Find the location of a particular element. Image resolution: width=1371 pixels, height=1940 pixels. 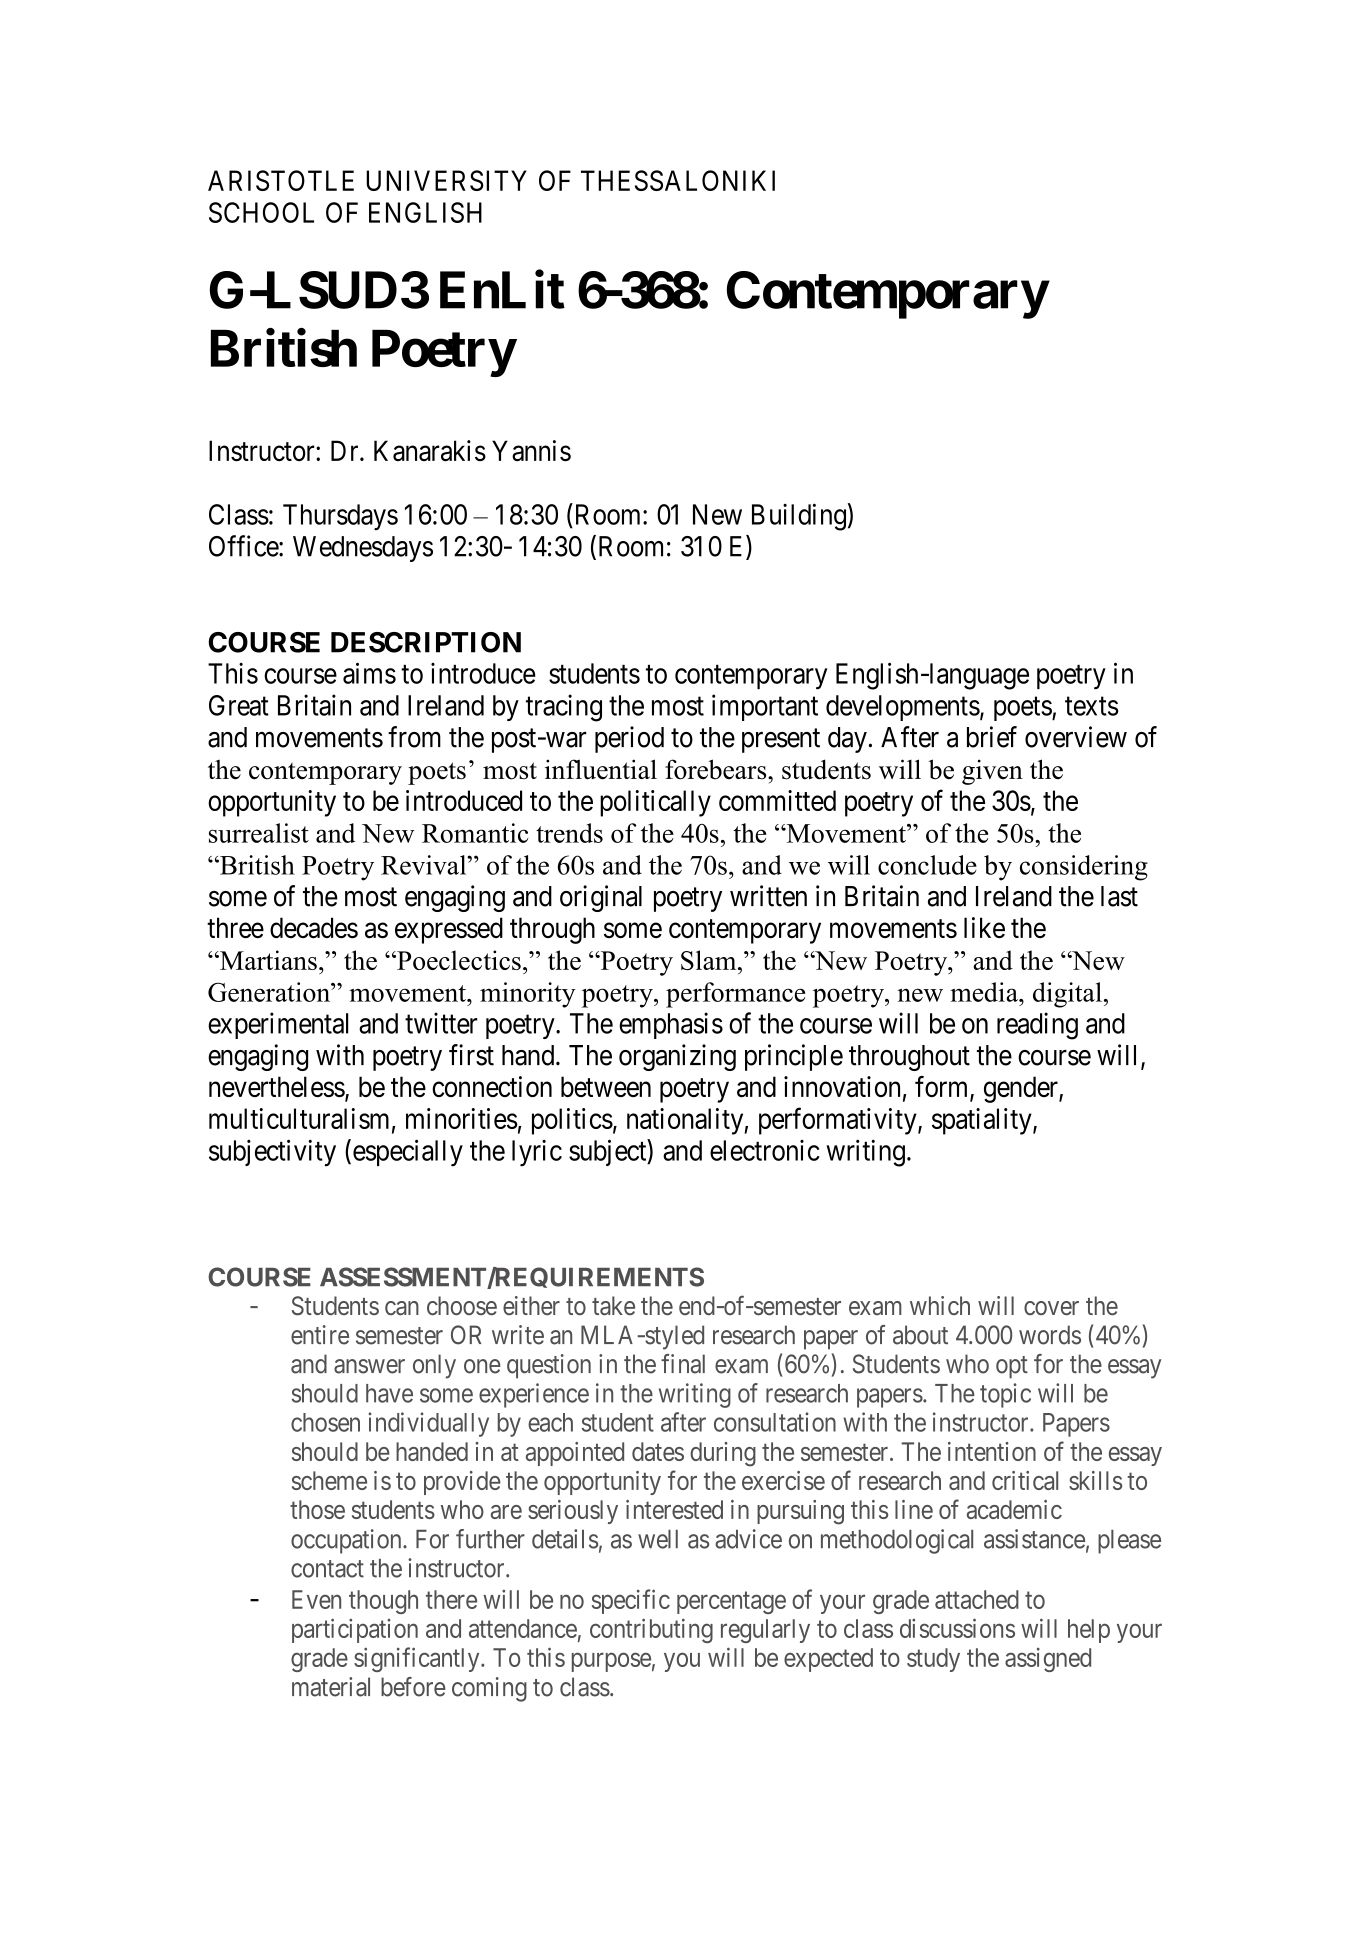

take is located at coordinates (613, 1306).
